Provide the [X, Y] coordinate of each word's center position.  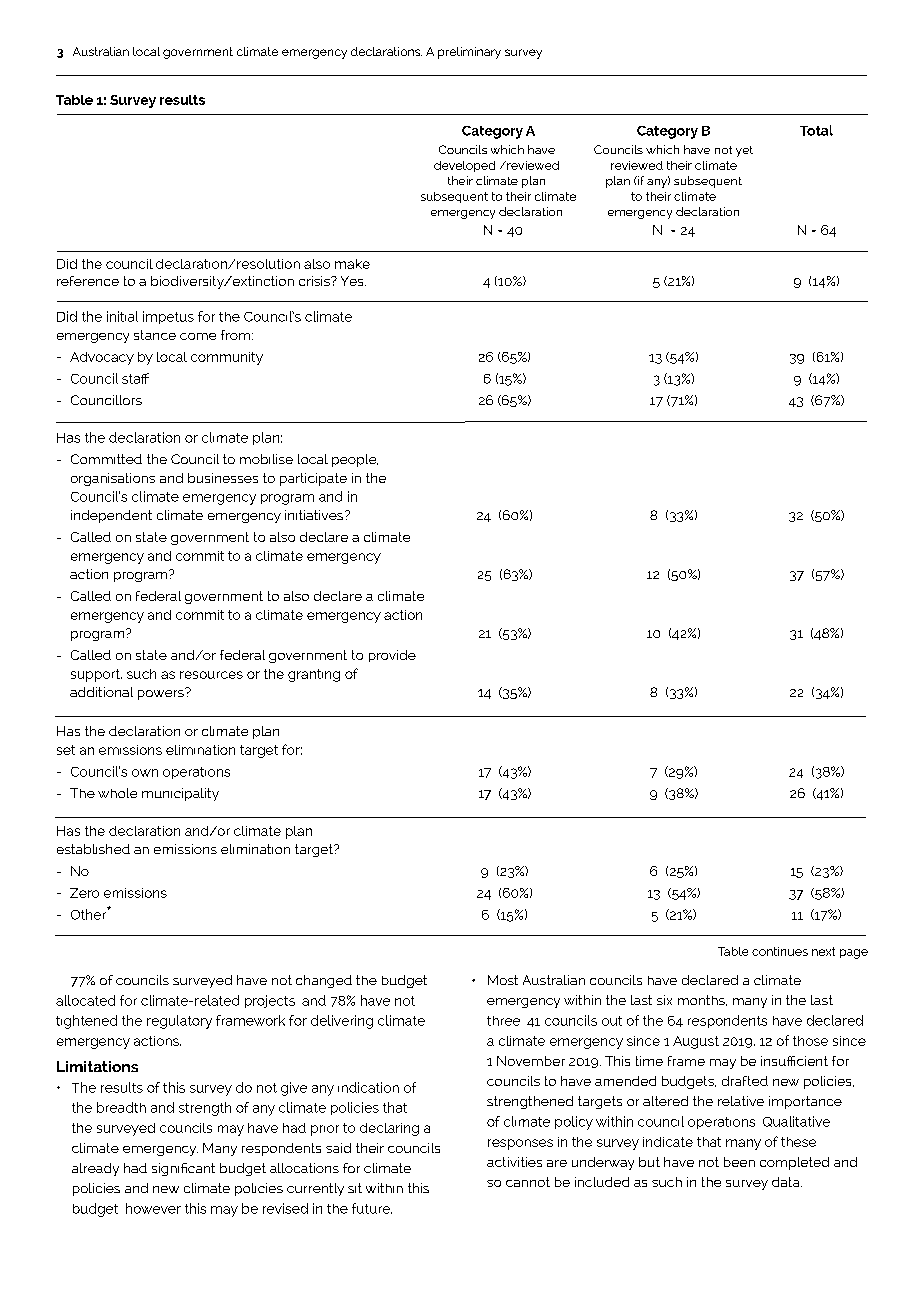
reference [88, 281]
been [739, 1162]
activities [514, 1162]
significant [183, 1169]
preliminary [469, 53]
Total [816, 130]
